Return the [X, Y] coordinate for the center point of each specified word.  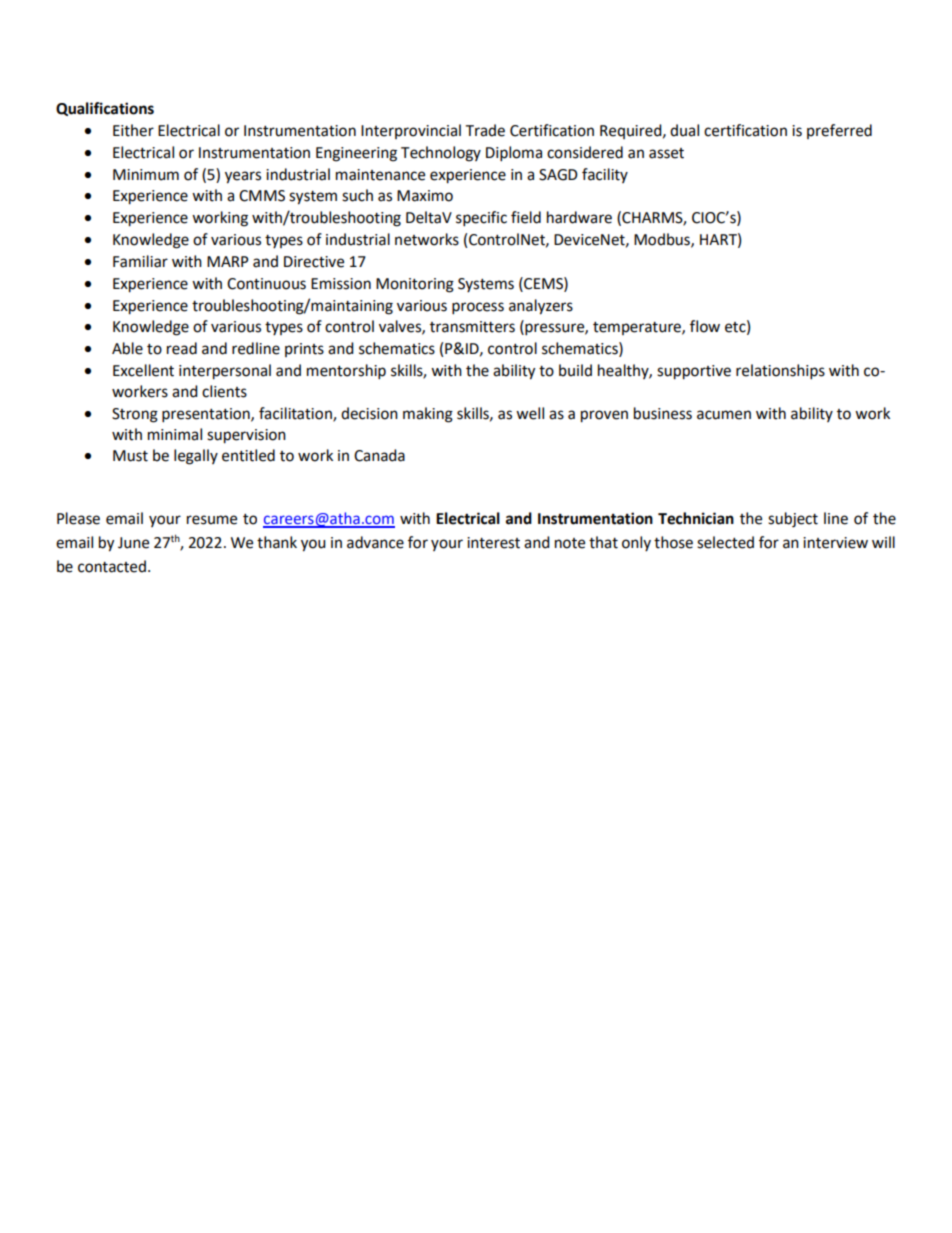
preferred [839, 131]
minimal [175, 434]
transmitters [472, 327]
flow [705, 326]
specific [481, 219]
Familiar [140, 261]
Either [133, 130]
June [133, 543]
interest [493, 543]
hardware [579, 217]
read [182, 348]
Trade [485, 130]
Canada [379, 455]
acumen [724, 415]
